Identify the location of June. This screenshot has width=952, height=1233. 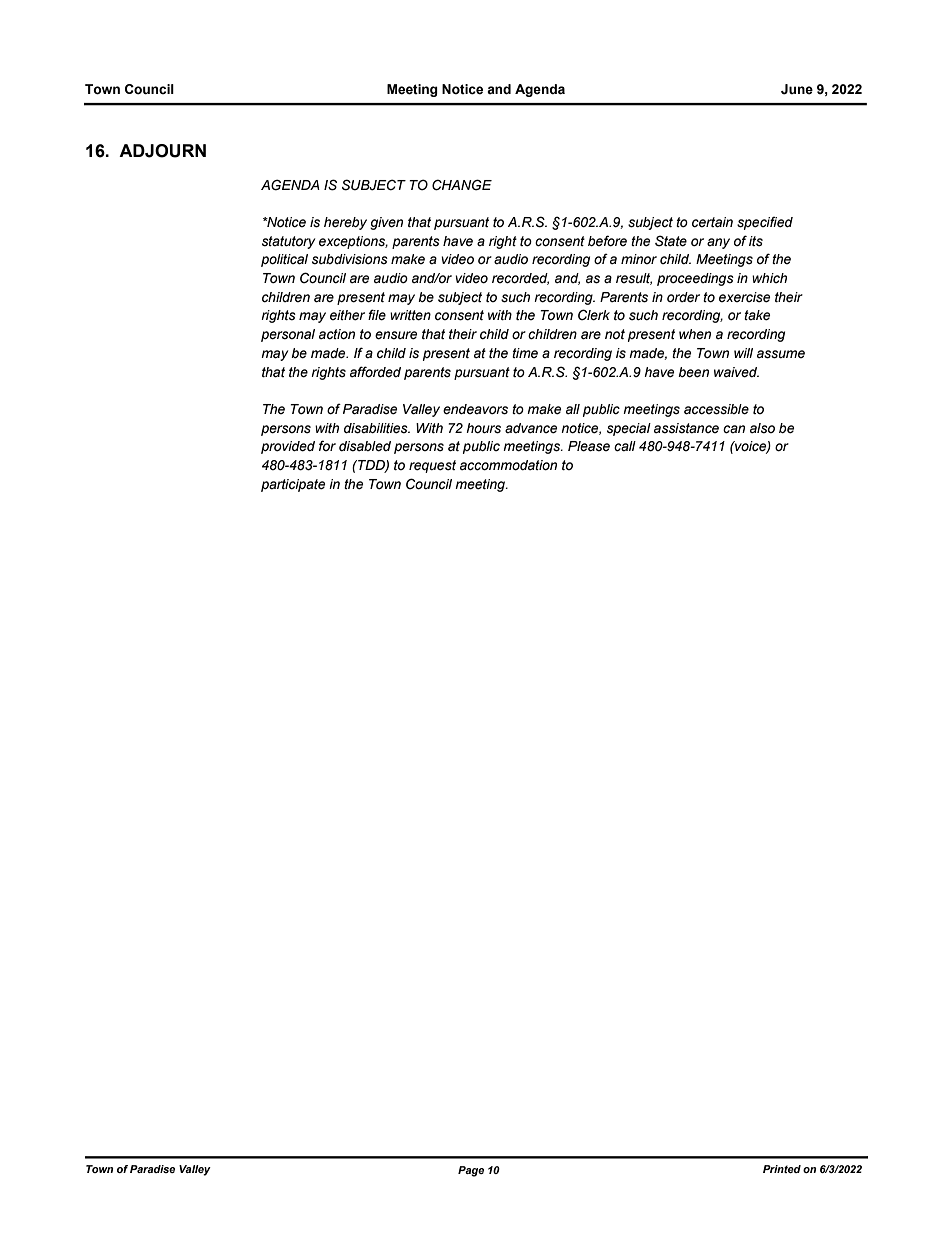
(797, 89).
